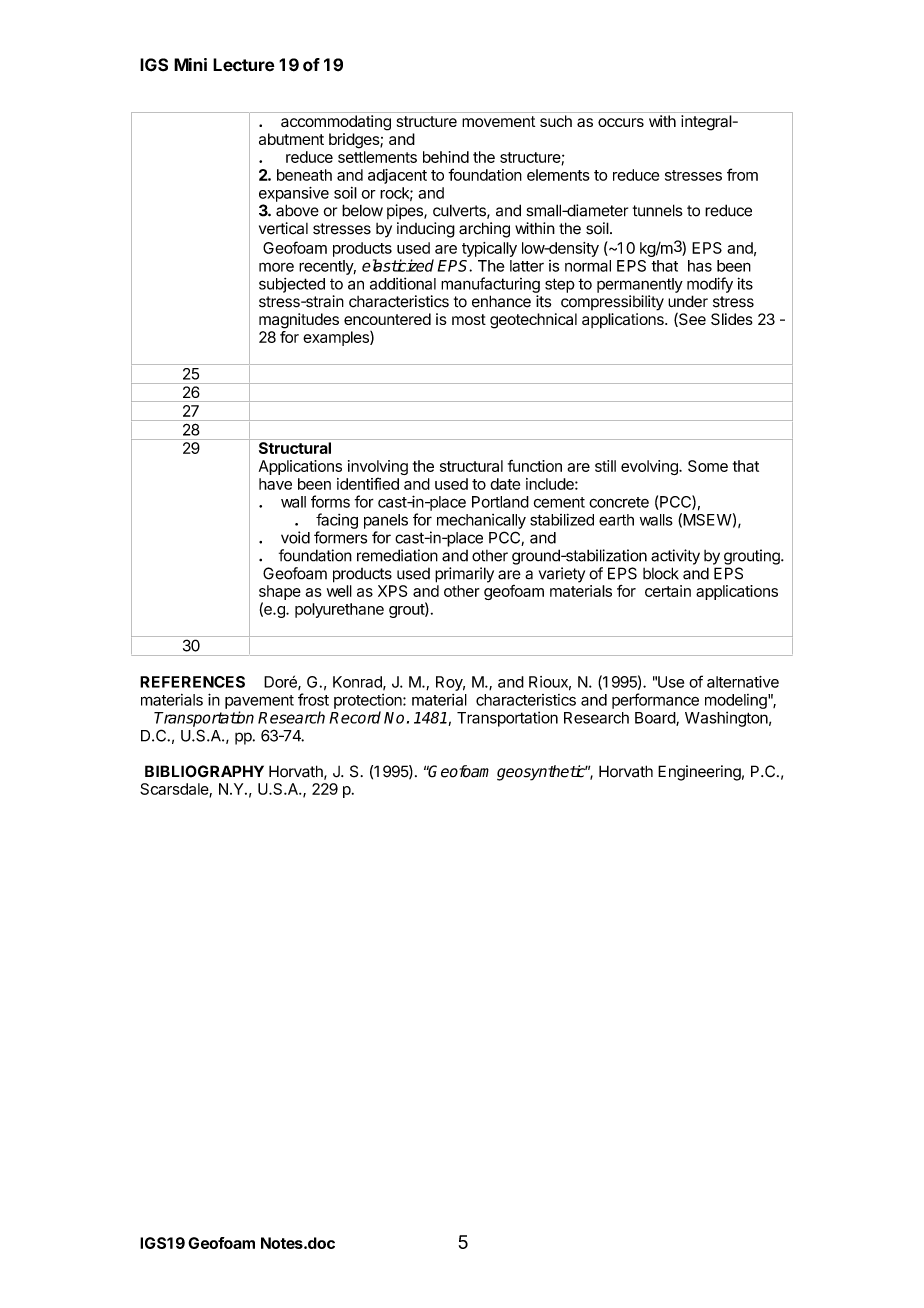 Image resolution: width=924 pixels, height=1308 pixels. Describe the element at coordinates (244, 65) in the page. I see `Lecture` at that location.
